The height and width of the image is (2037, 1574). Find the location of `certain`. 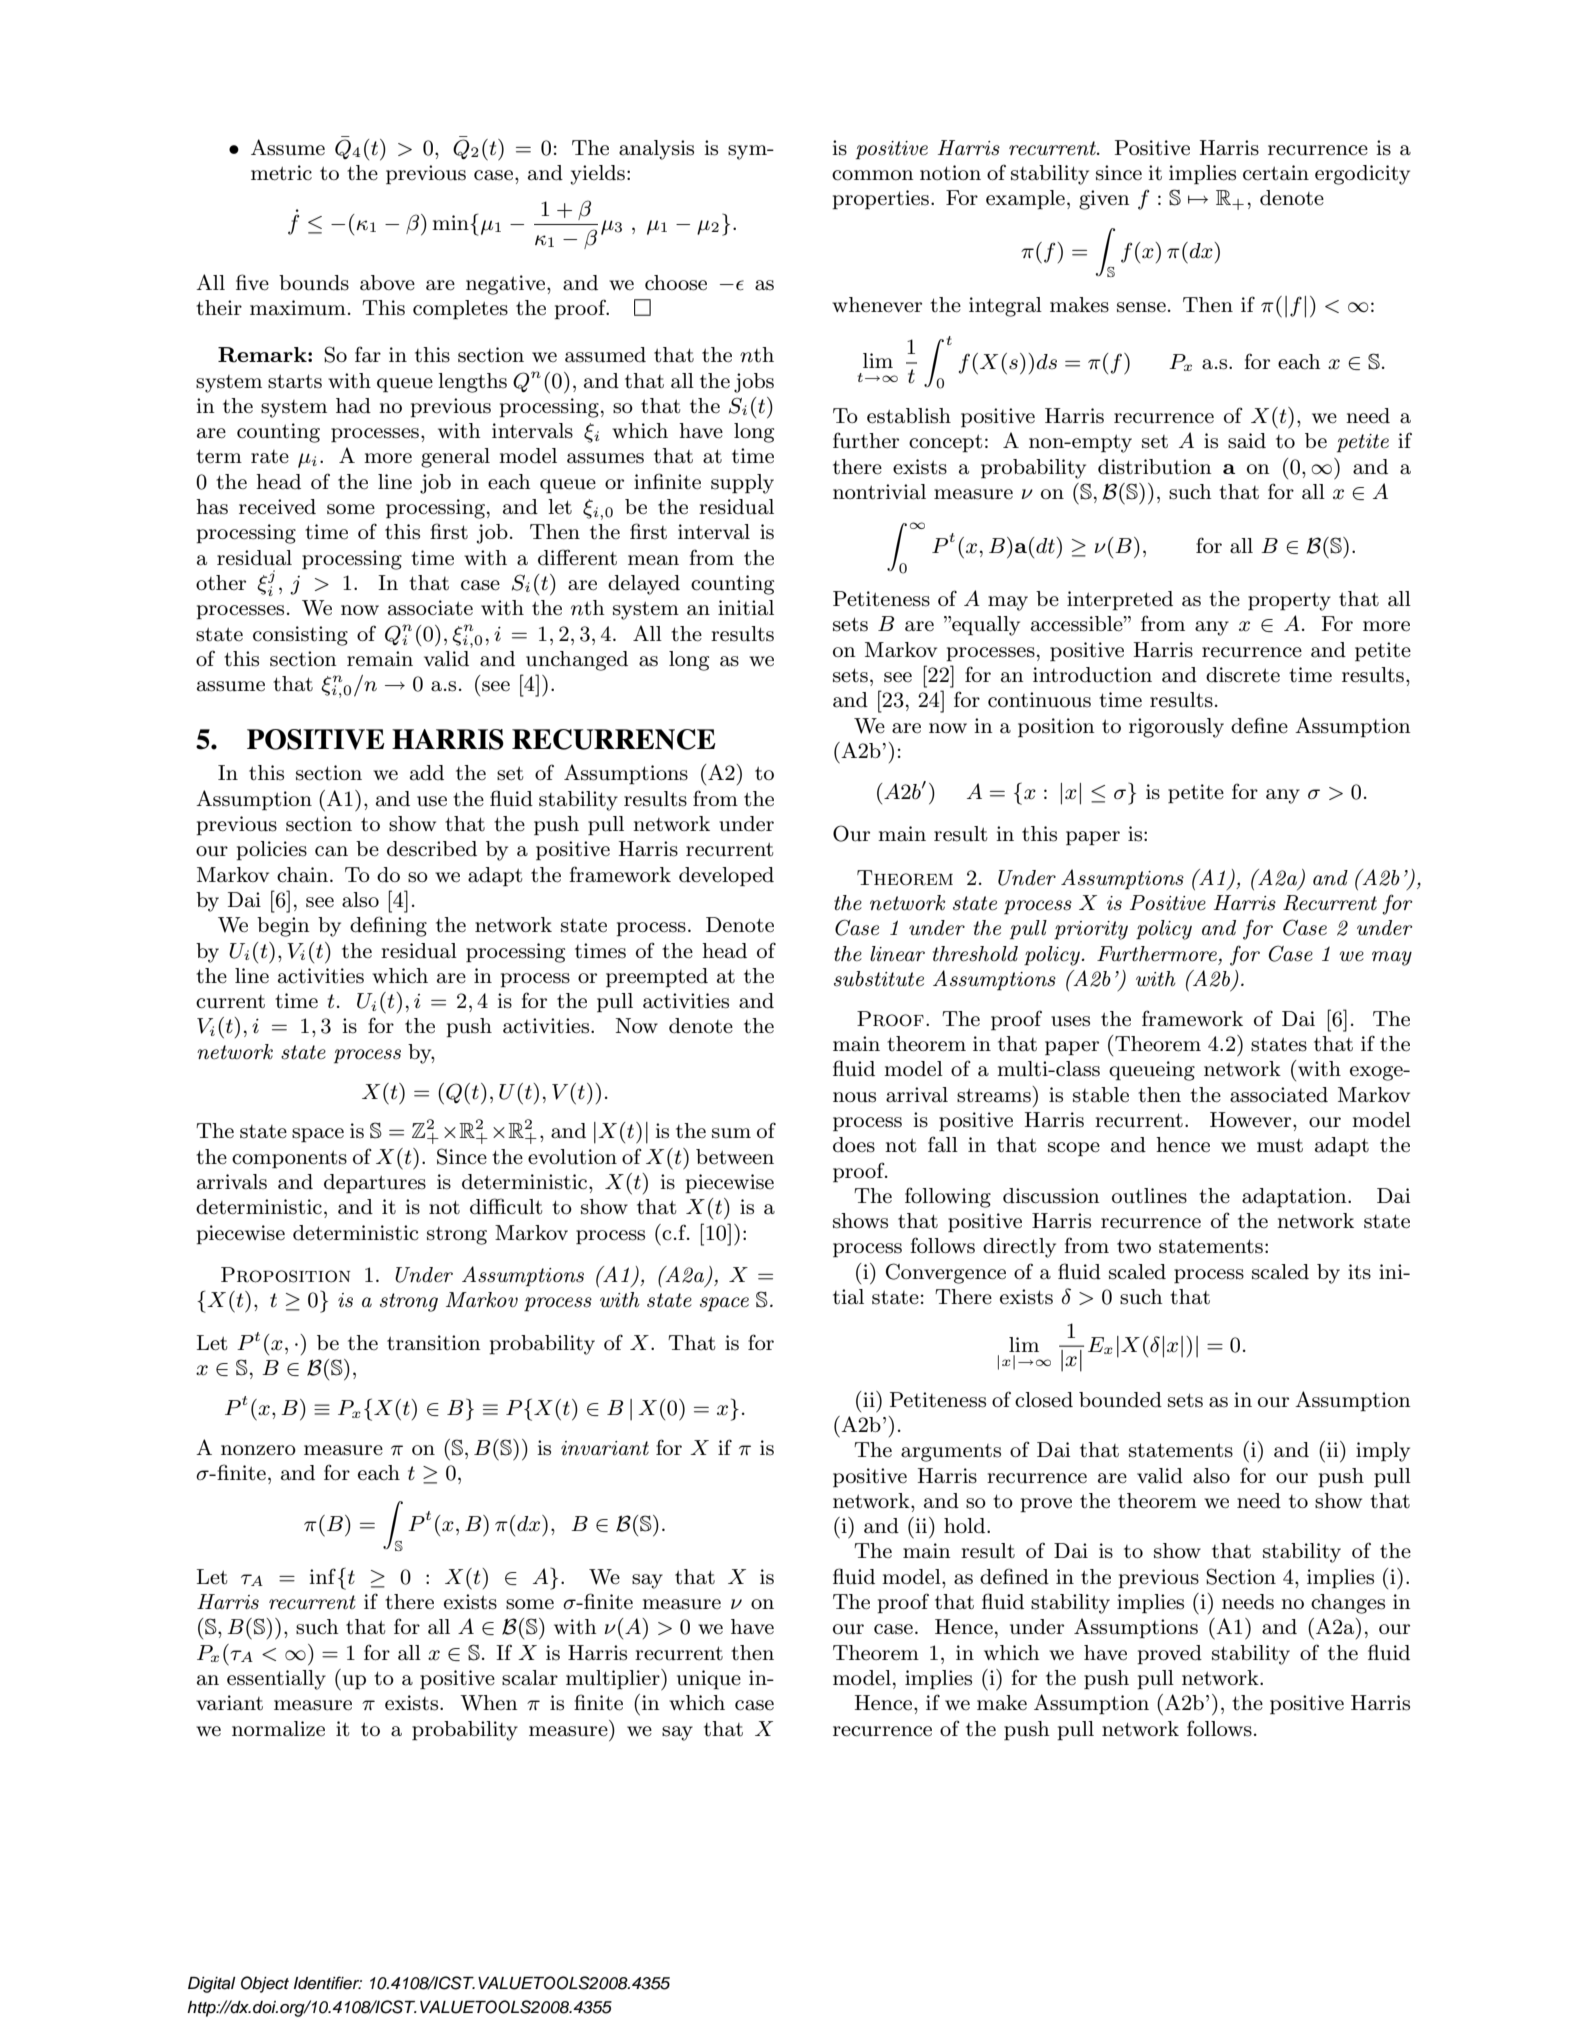

certain is located at coordinates (1276, 173).
